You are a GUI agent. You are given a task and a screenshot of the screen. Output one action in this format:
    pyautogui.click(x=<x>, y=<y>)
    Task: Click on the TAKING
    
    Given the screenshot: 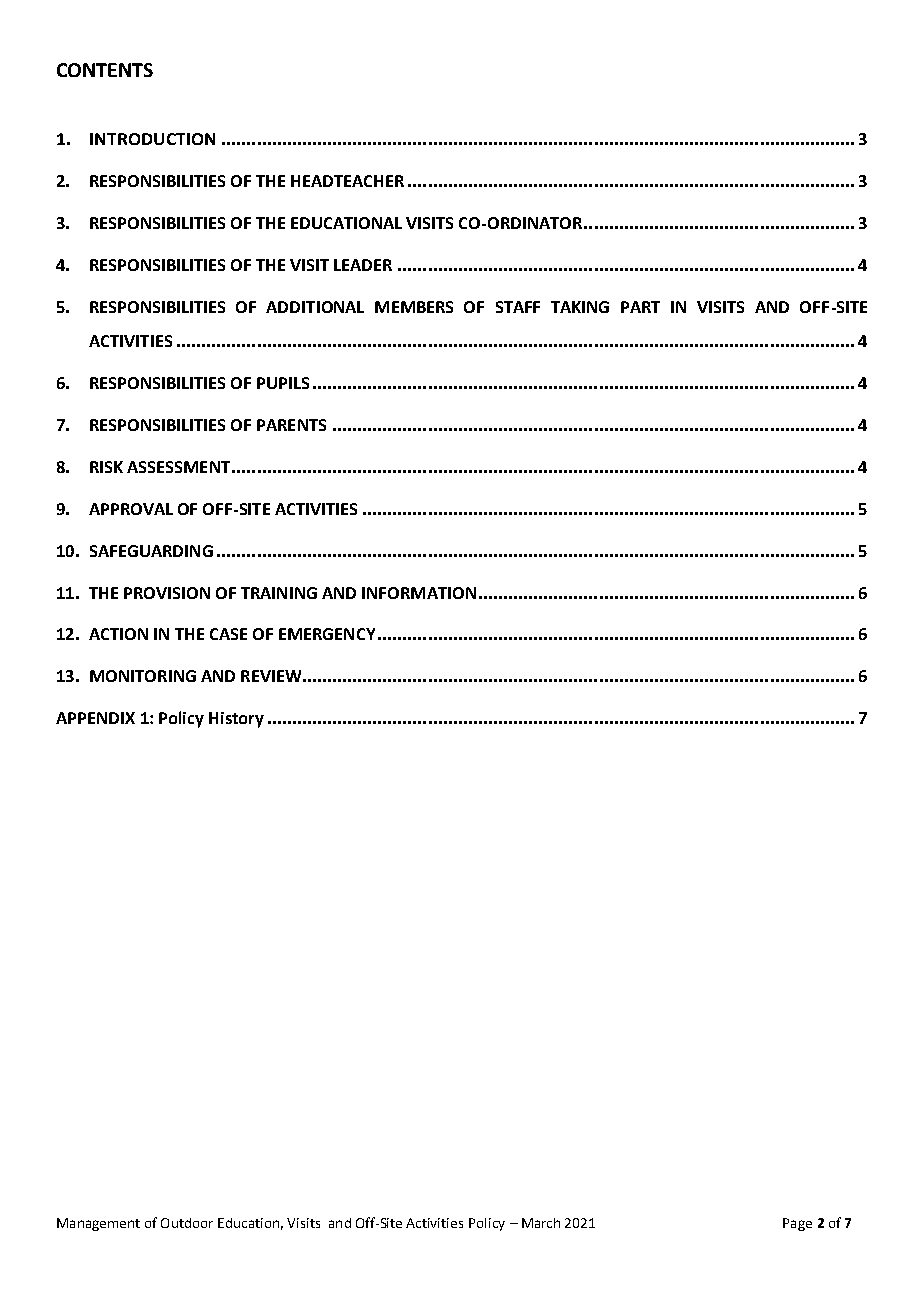 What is the action you would take?
    pyautogui.click(x=580, y=307)
